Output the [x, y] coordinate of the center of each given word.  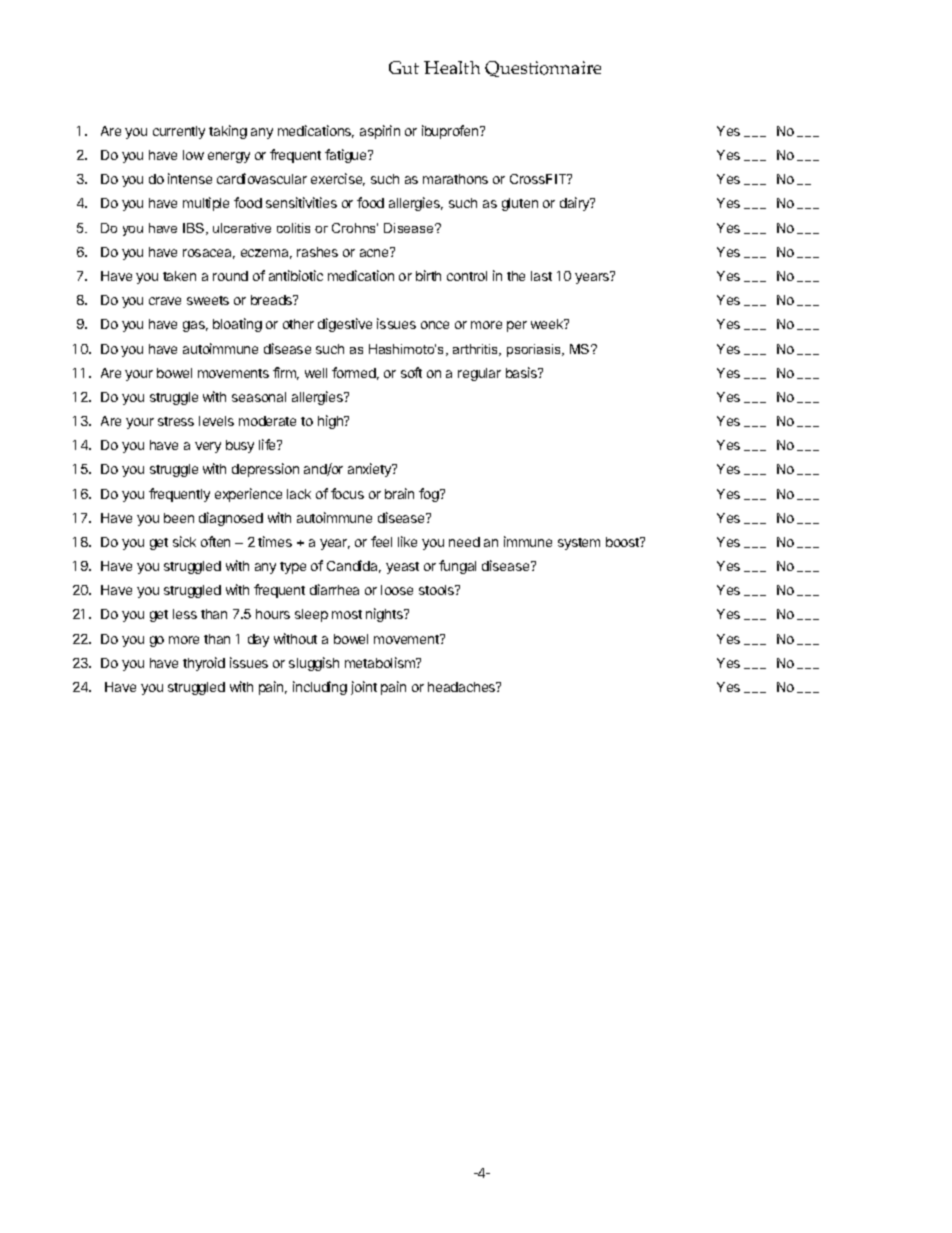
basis [523, 372]
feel [381, 541]
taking [228, 132]
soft [411, 372]
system [579, 544]
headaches [463, 687]
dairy [576, 204]
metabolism [381, 662]
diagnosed [231, 519]
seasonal [259, 397]
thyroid [204, 664]
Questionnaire [543, 69]
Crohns [355, 228]
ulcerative [242, 228]
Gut [404, 67]
